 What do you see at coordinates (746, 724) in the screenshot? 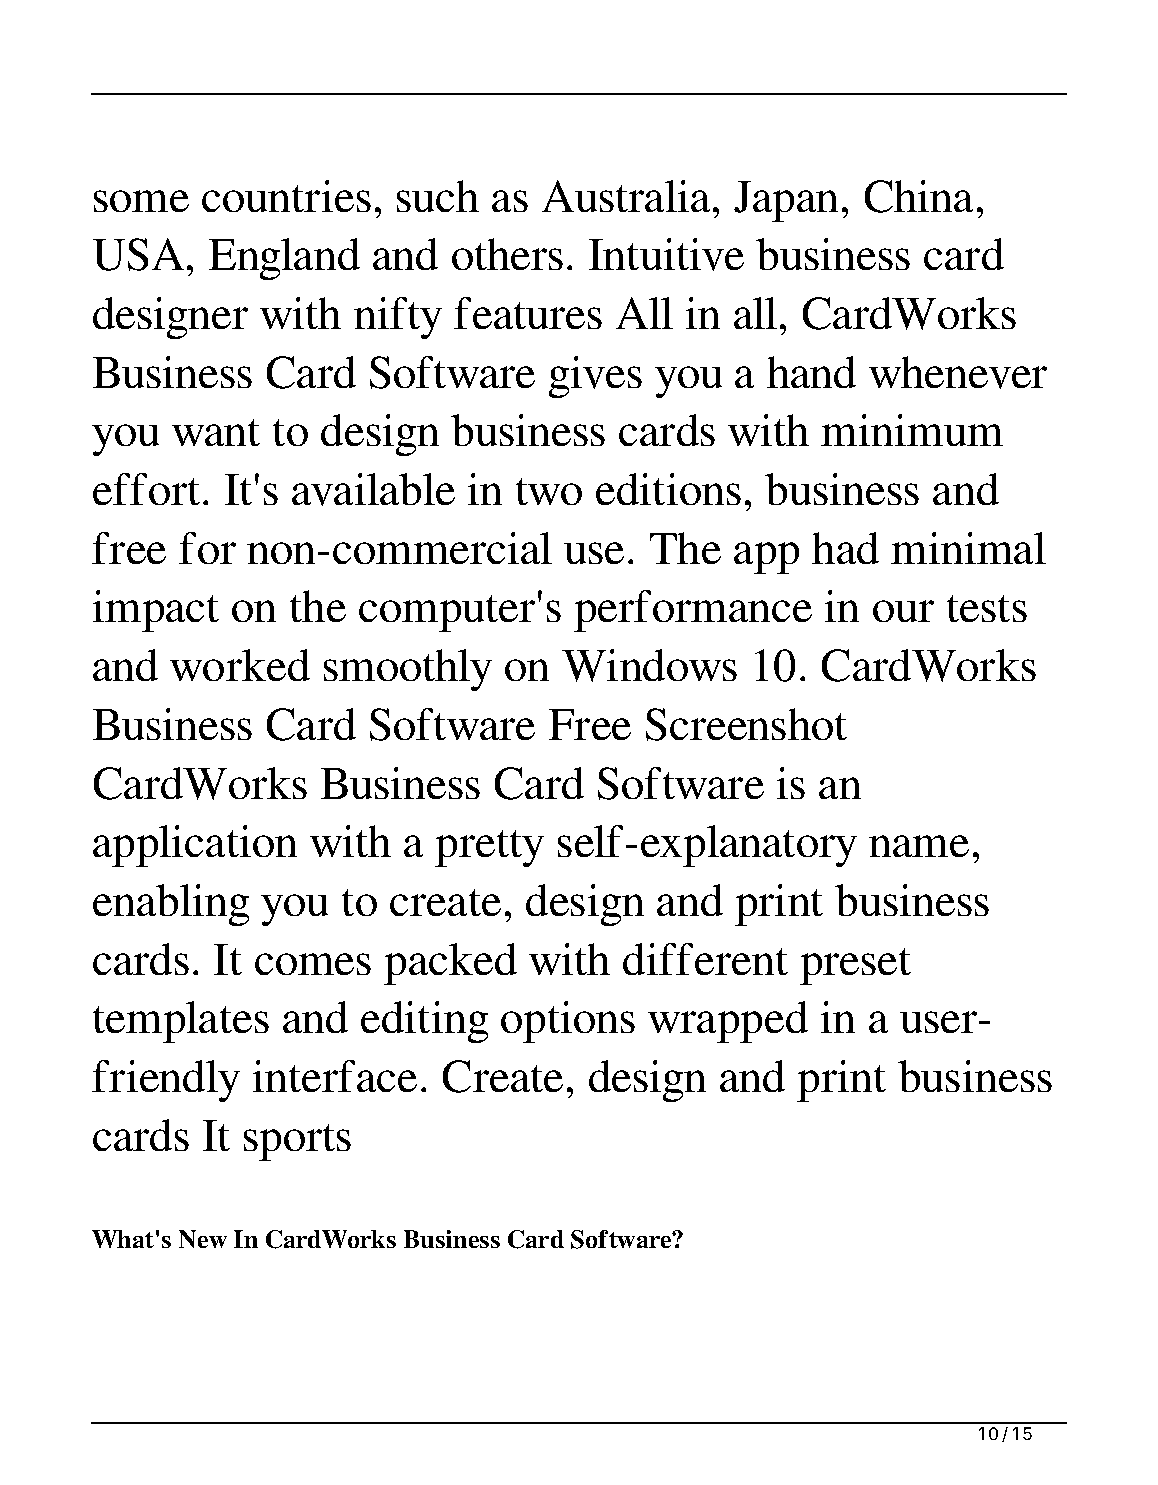
I see `Screenshot` at bounding box center [746, 724].
